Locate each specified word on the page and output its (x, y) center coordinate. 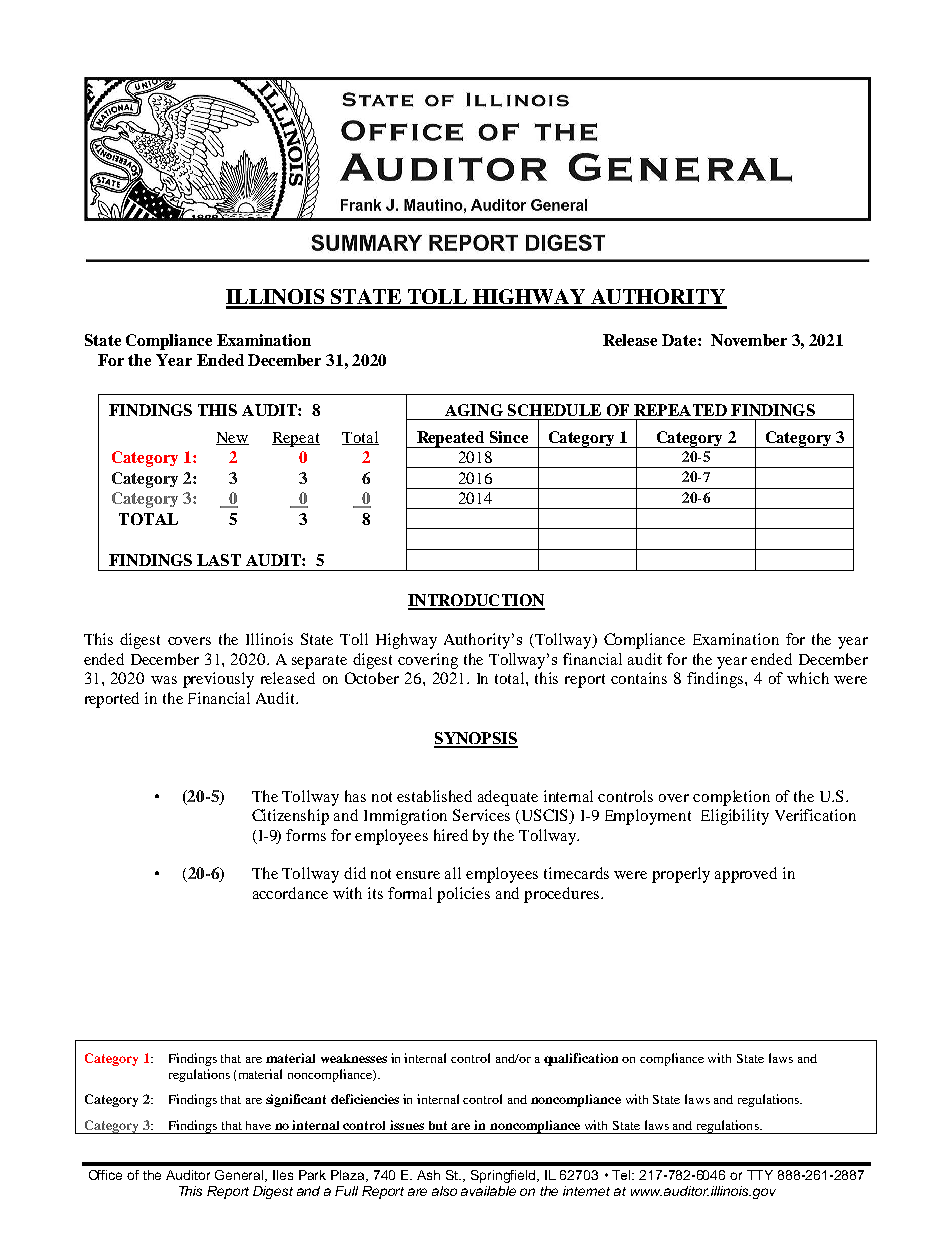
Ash (428, 1175)
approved (746, 875)
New (232, 438)
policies (463, 895)
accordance (290, 893)
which (808, 678)
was (164, 680)
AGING (474, 410)
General (241, 1176)
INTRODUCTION (476, 601)
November (749, 340)
